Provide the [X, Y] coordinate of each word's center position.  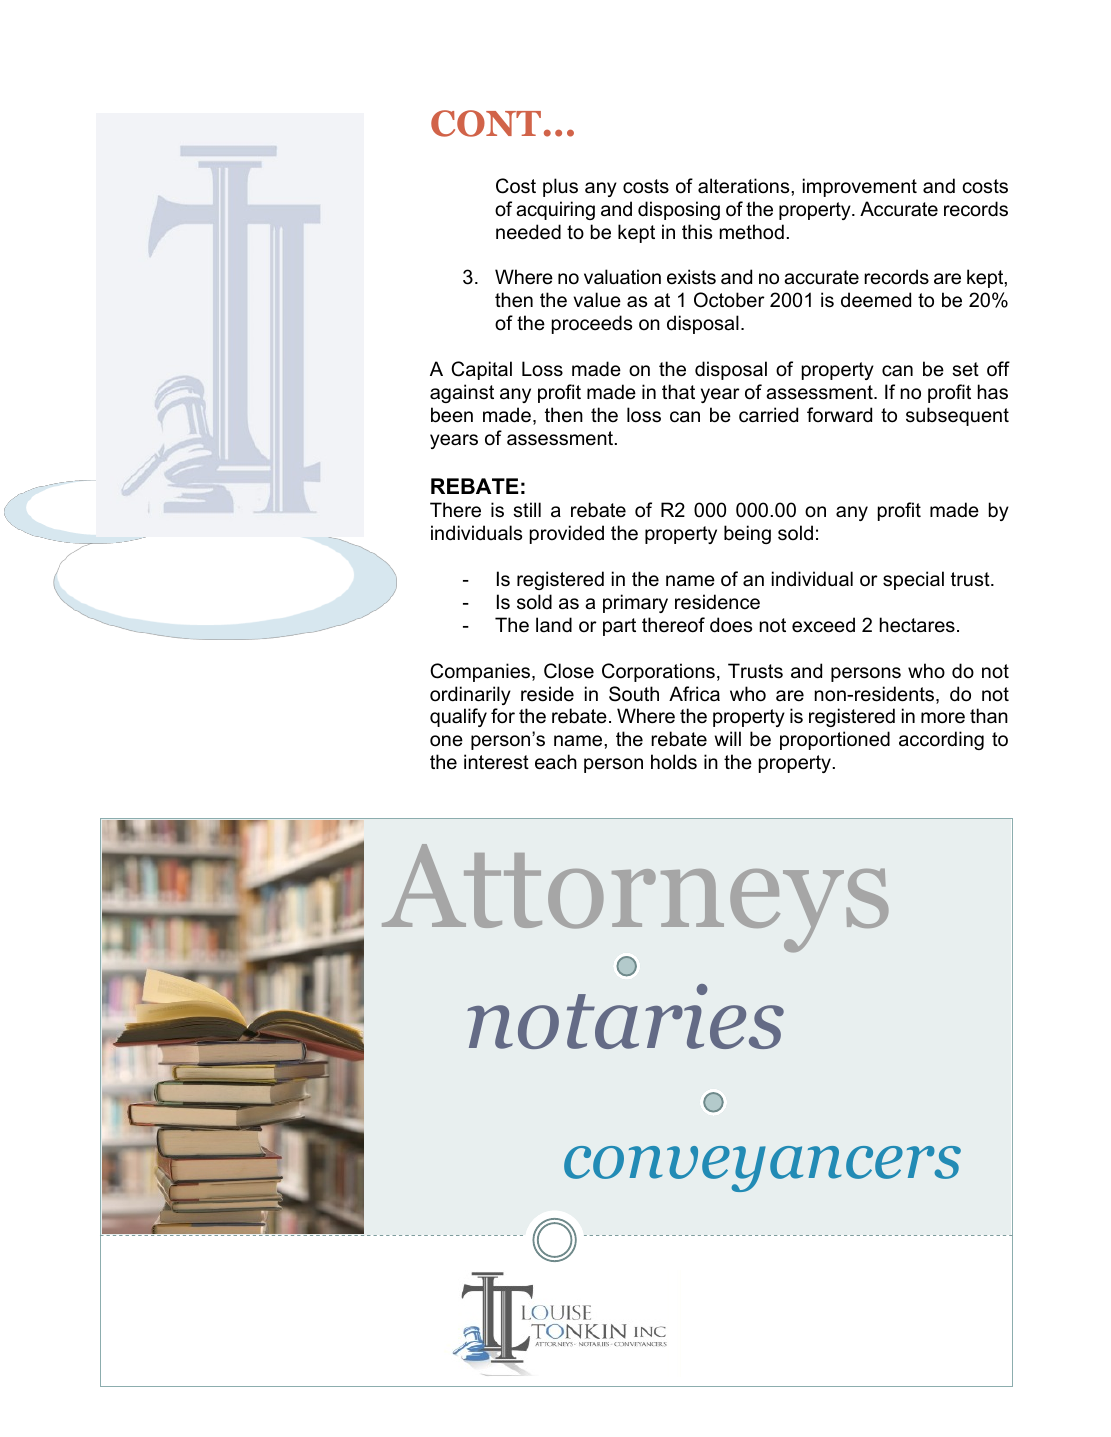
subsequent [957, 416]
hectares [917, 625]
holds [674, 762]
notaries [625, 1016]
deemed [876, 300]
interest [496, 762]
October [729, 300]
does [731, 625]
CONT [486, 123]
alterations [745, 186]
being [747, 534]
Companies [481, 672]
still [527, 510]
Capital [481, 370]
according [941, 740]
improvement [860, 187]
